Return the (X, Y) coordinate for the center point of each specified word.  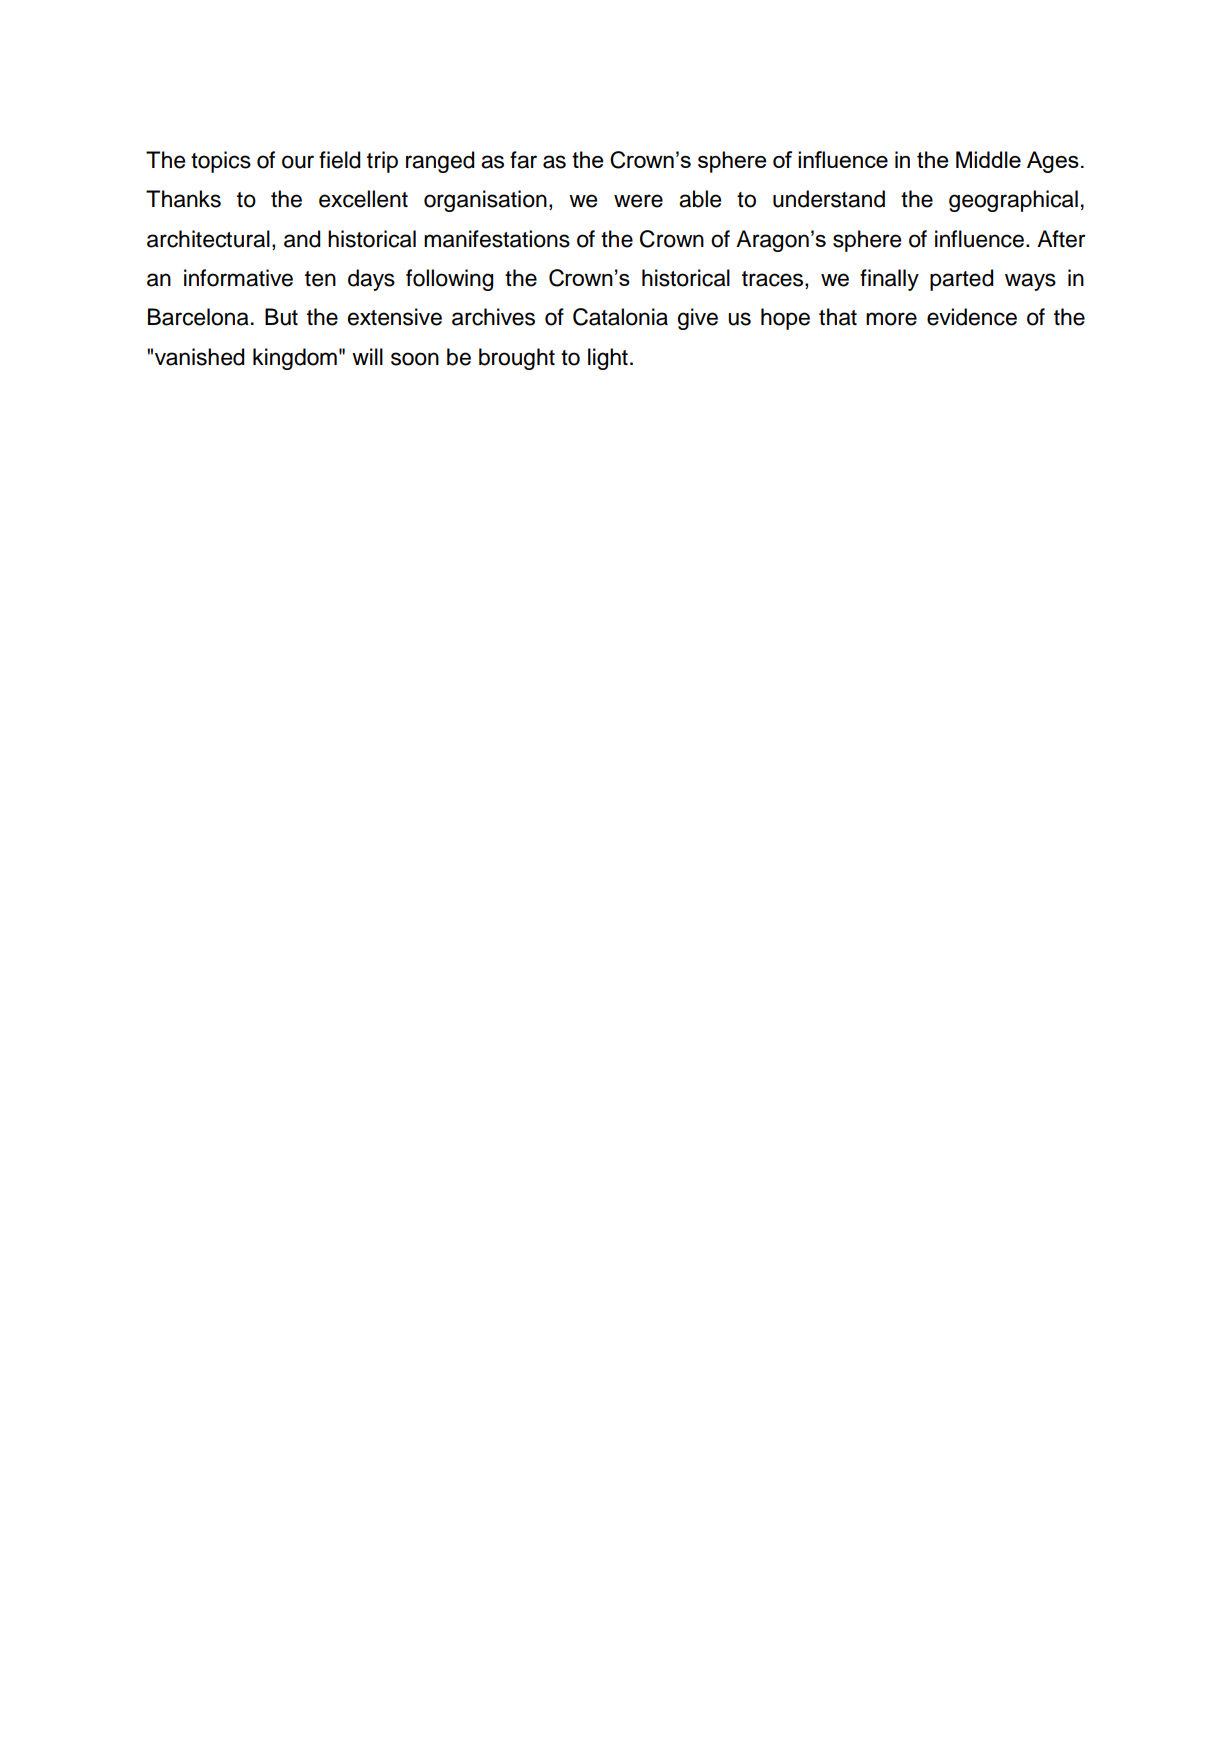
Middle (988, 159)
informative (238, 278)
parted (961, 280)
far (523, 160)
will (367, 356)
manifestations (497, 239)
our (298, 162)
